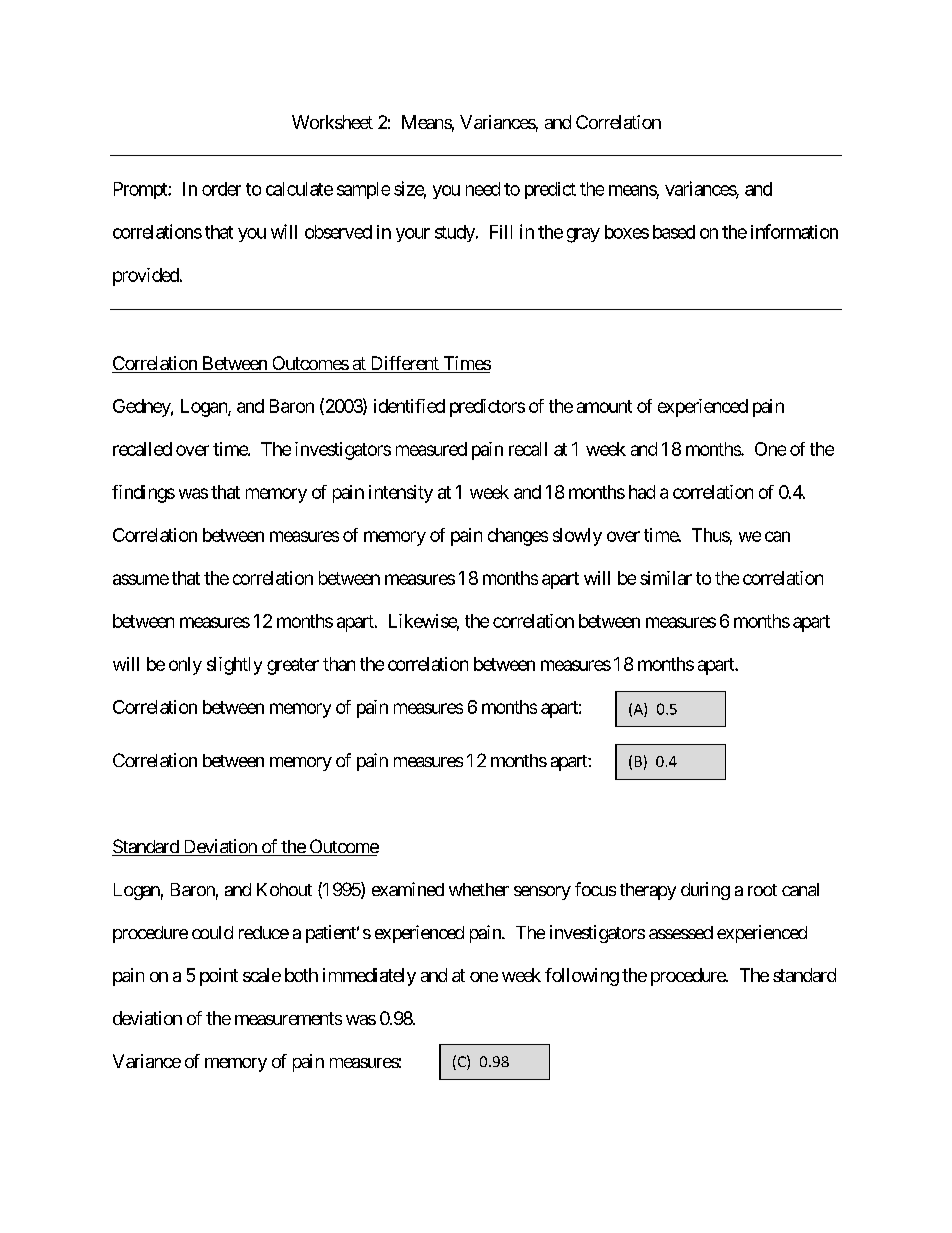 This screenshot has height=1233, width=952. What do you see at coordinates (483, 189) in the screenshot?
I see `need` at bounding box center [483, 189].
